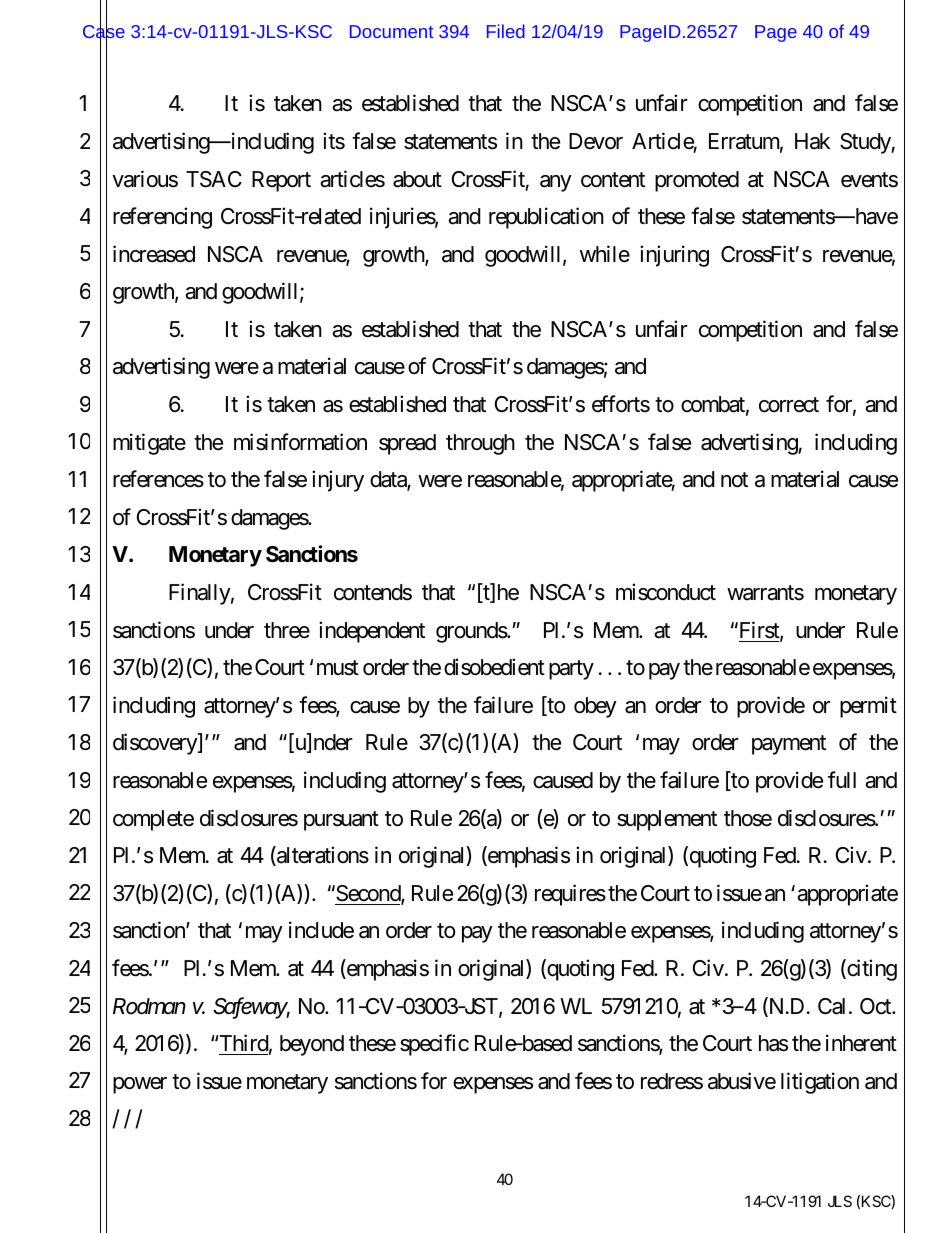 The width and height of the document is (952, 1233). Describe the element at coordinates (312, 1045) in the document. I see `beyond` at that location.
